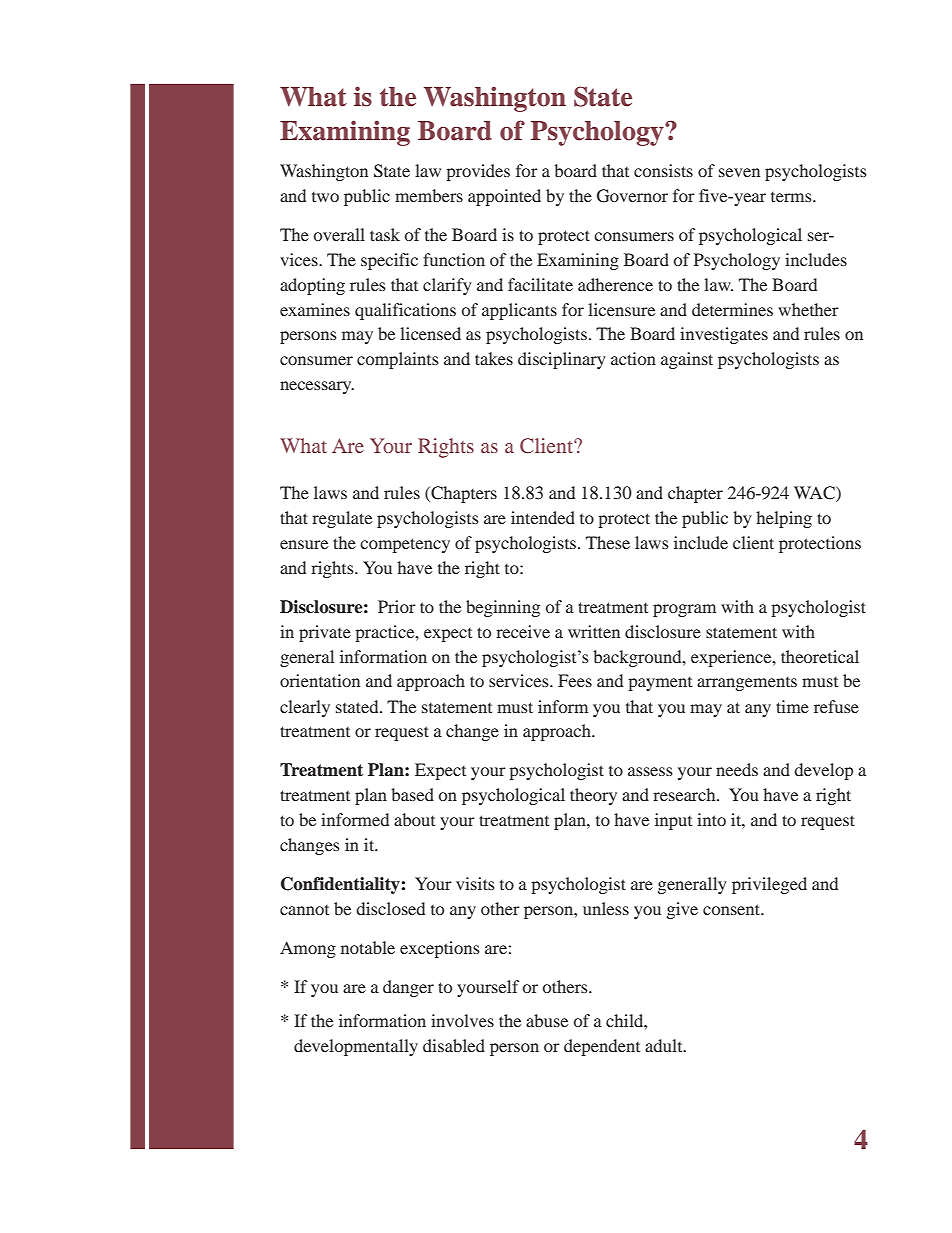 The image size is (952, 1233). Describe the element at coordinates (408, 988) in the screenshot. I see `danger` at that location.
